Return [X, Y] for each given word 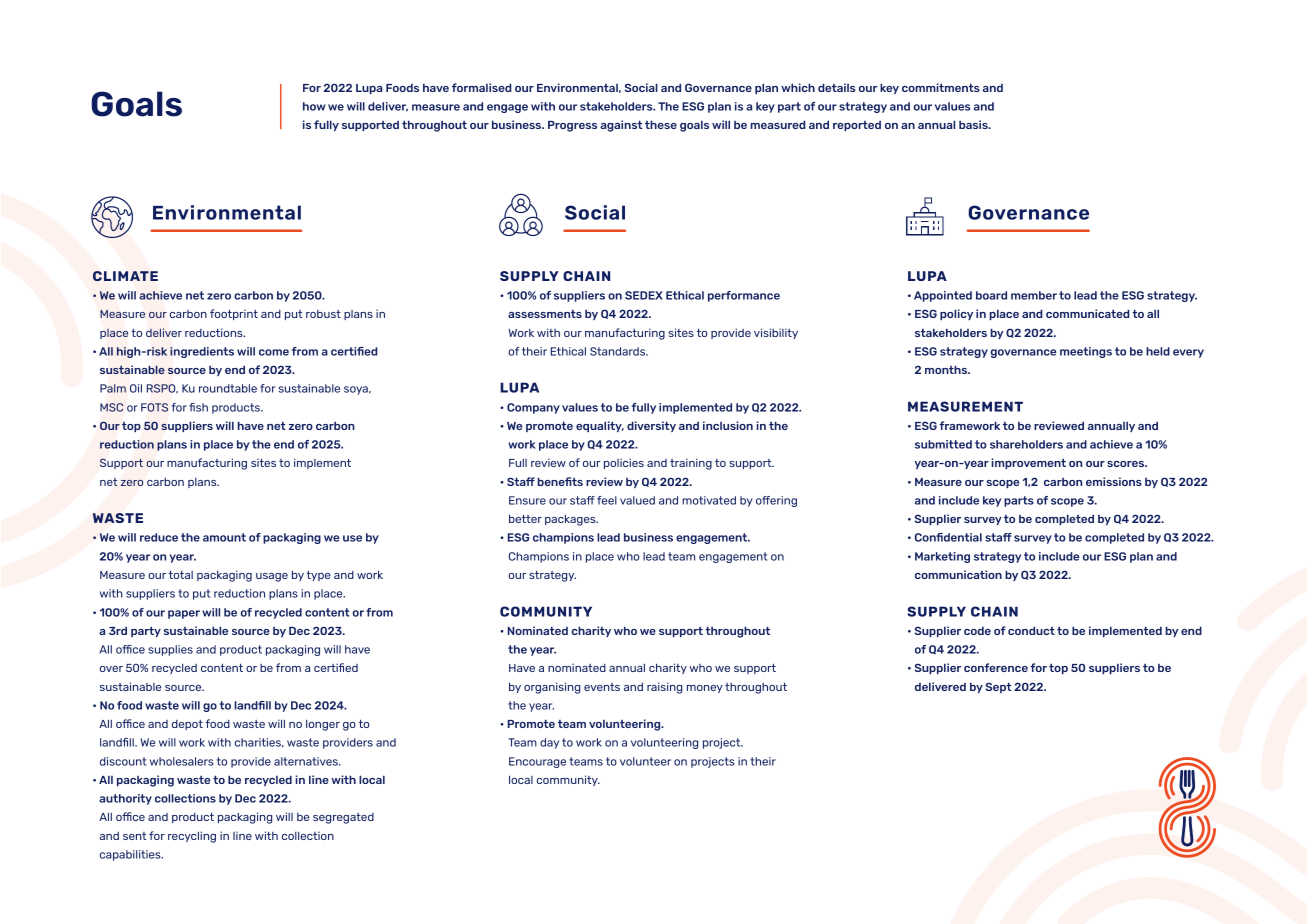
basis [974, 124]
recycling [192, 837]
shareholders [1026, 444]
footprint [234, 314]
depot [187, 725]
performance [744, 296]
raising [664, 688]
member [1034, 295]
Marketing [942, 557]
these [661, 124]
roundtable [228, 388]
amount [224, 537]
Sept [998, 687]
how [314, 106]
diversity [651, 426]
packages [571, 520]
